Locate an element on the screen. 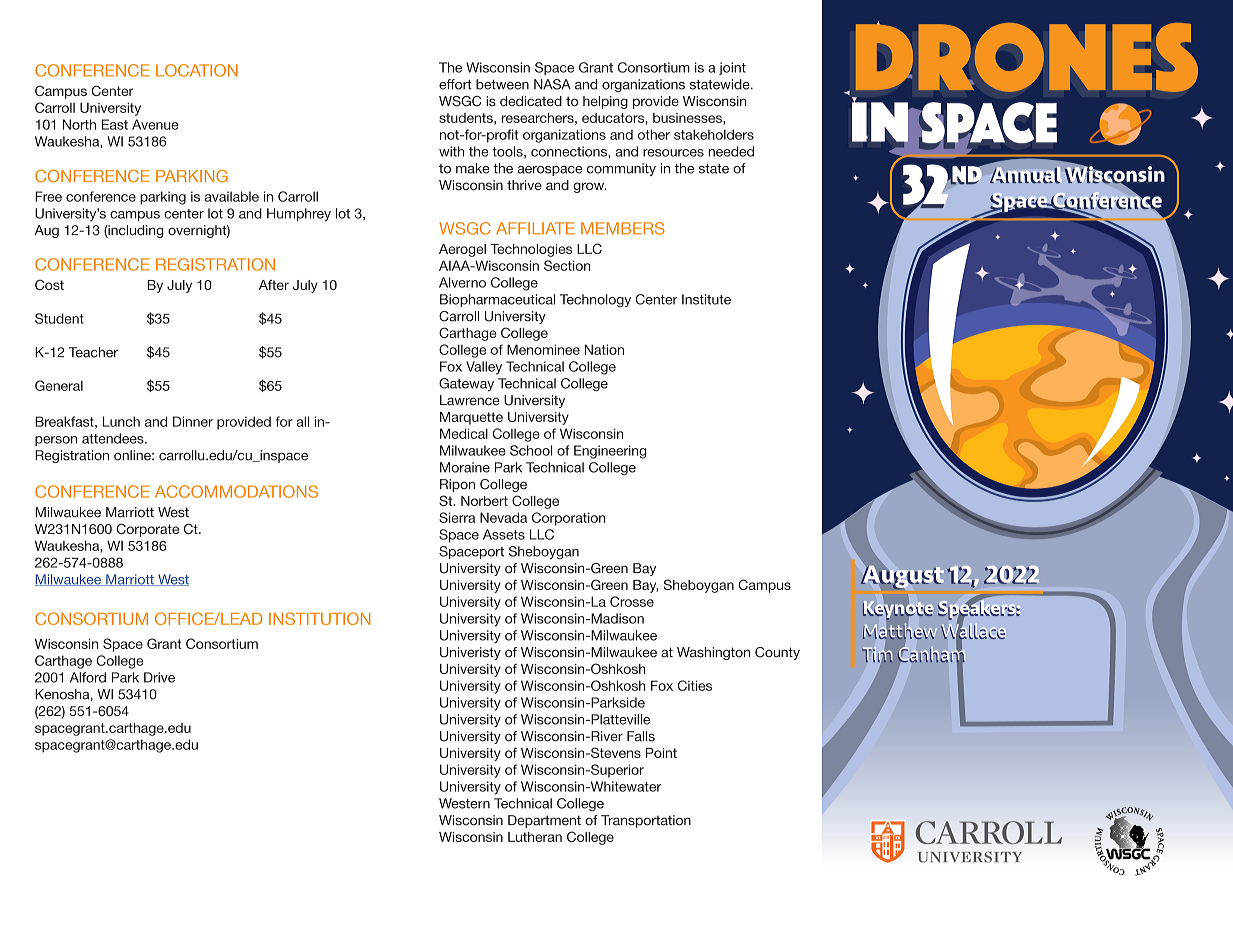 The image size is (1233, 952). Corporate is located at coordinates (147, 530).
